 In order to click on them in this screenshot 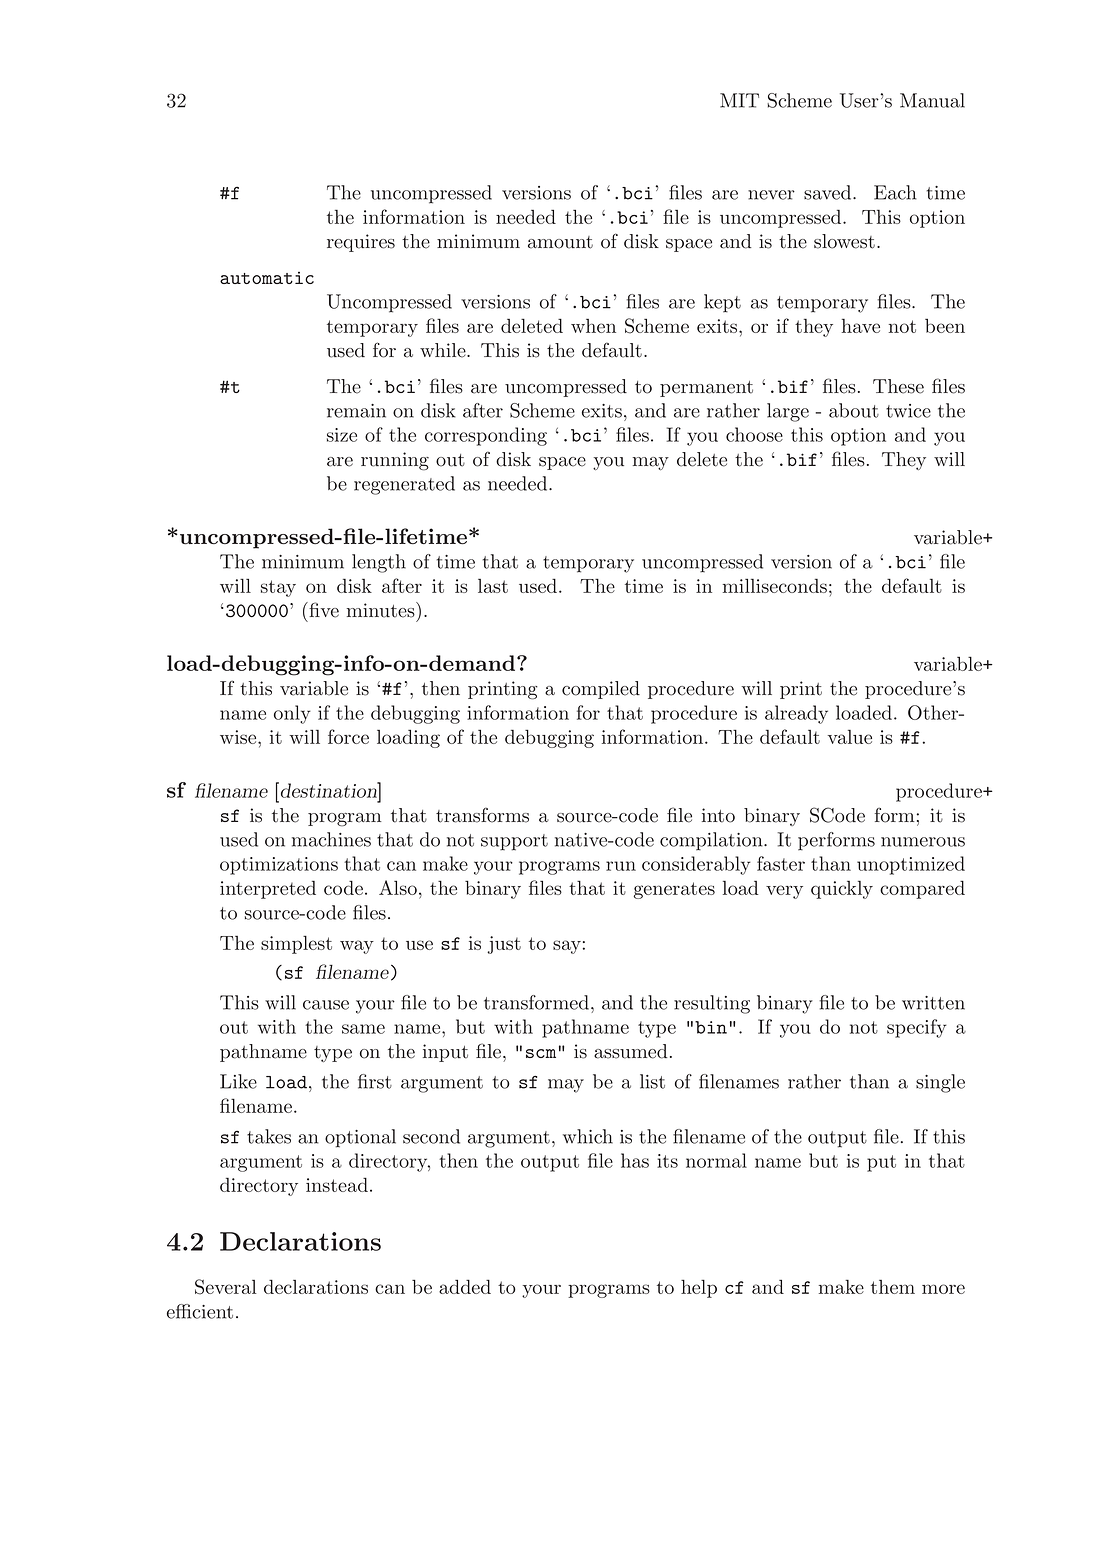, I will do `click(893, 1287)`.
